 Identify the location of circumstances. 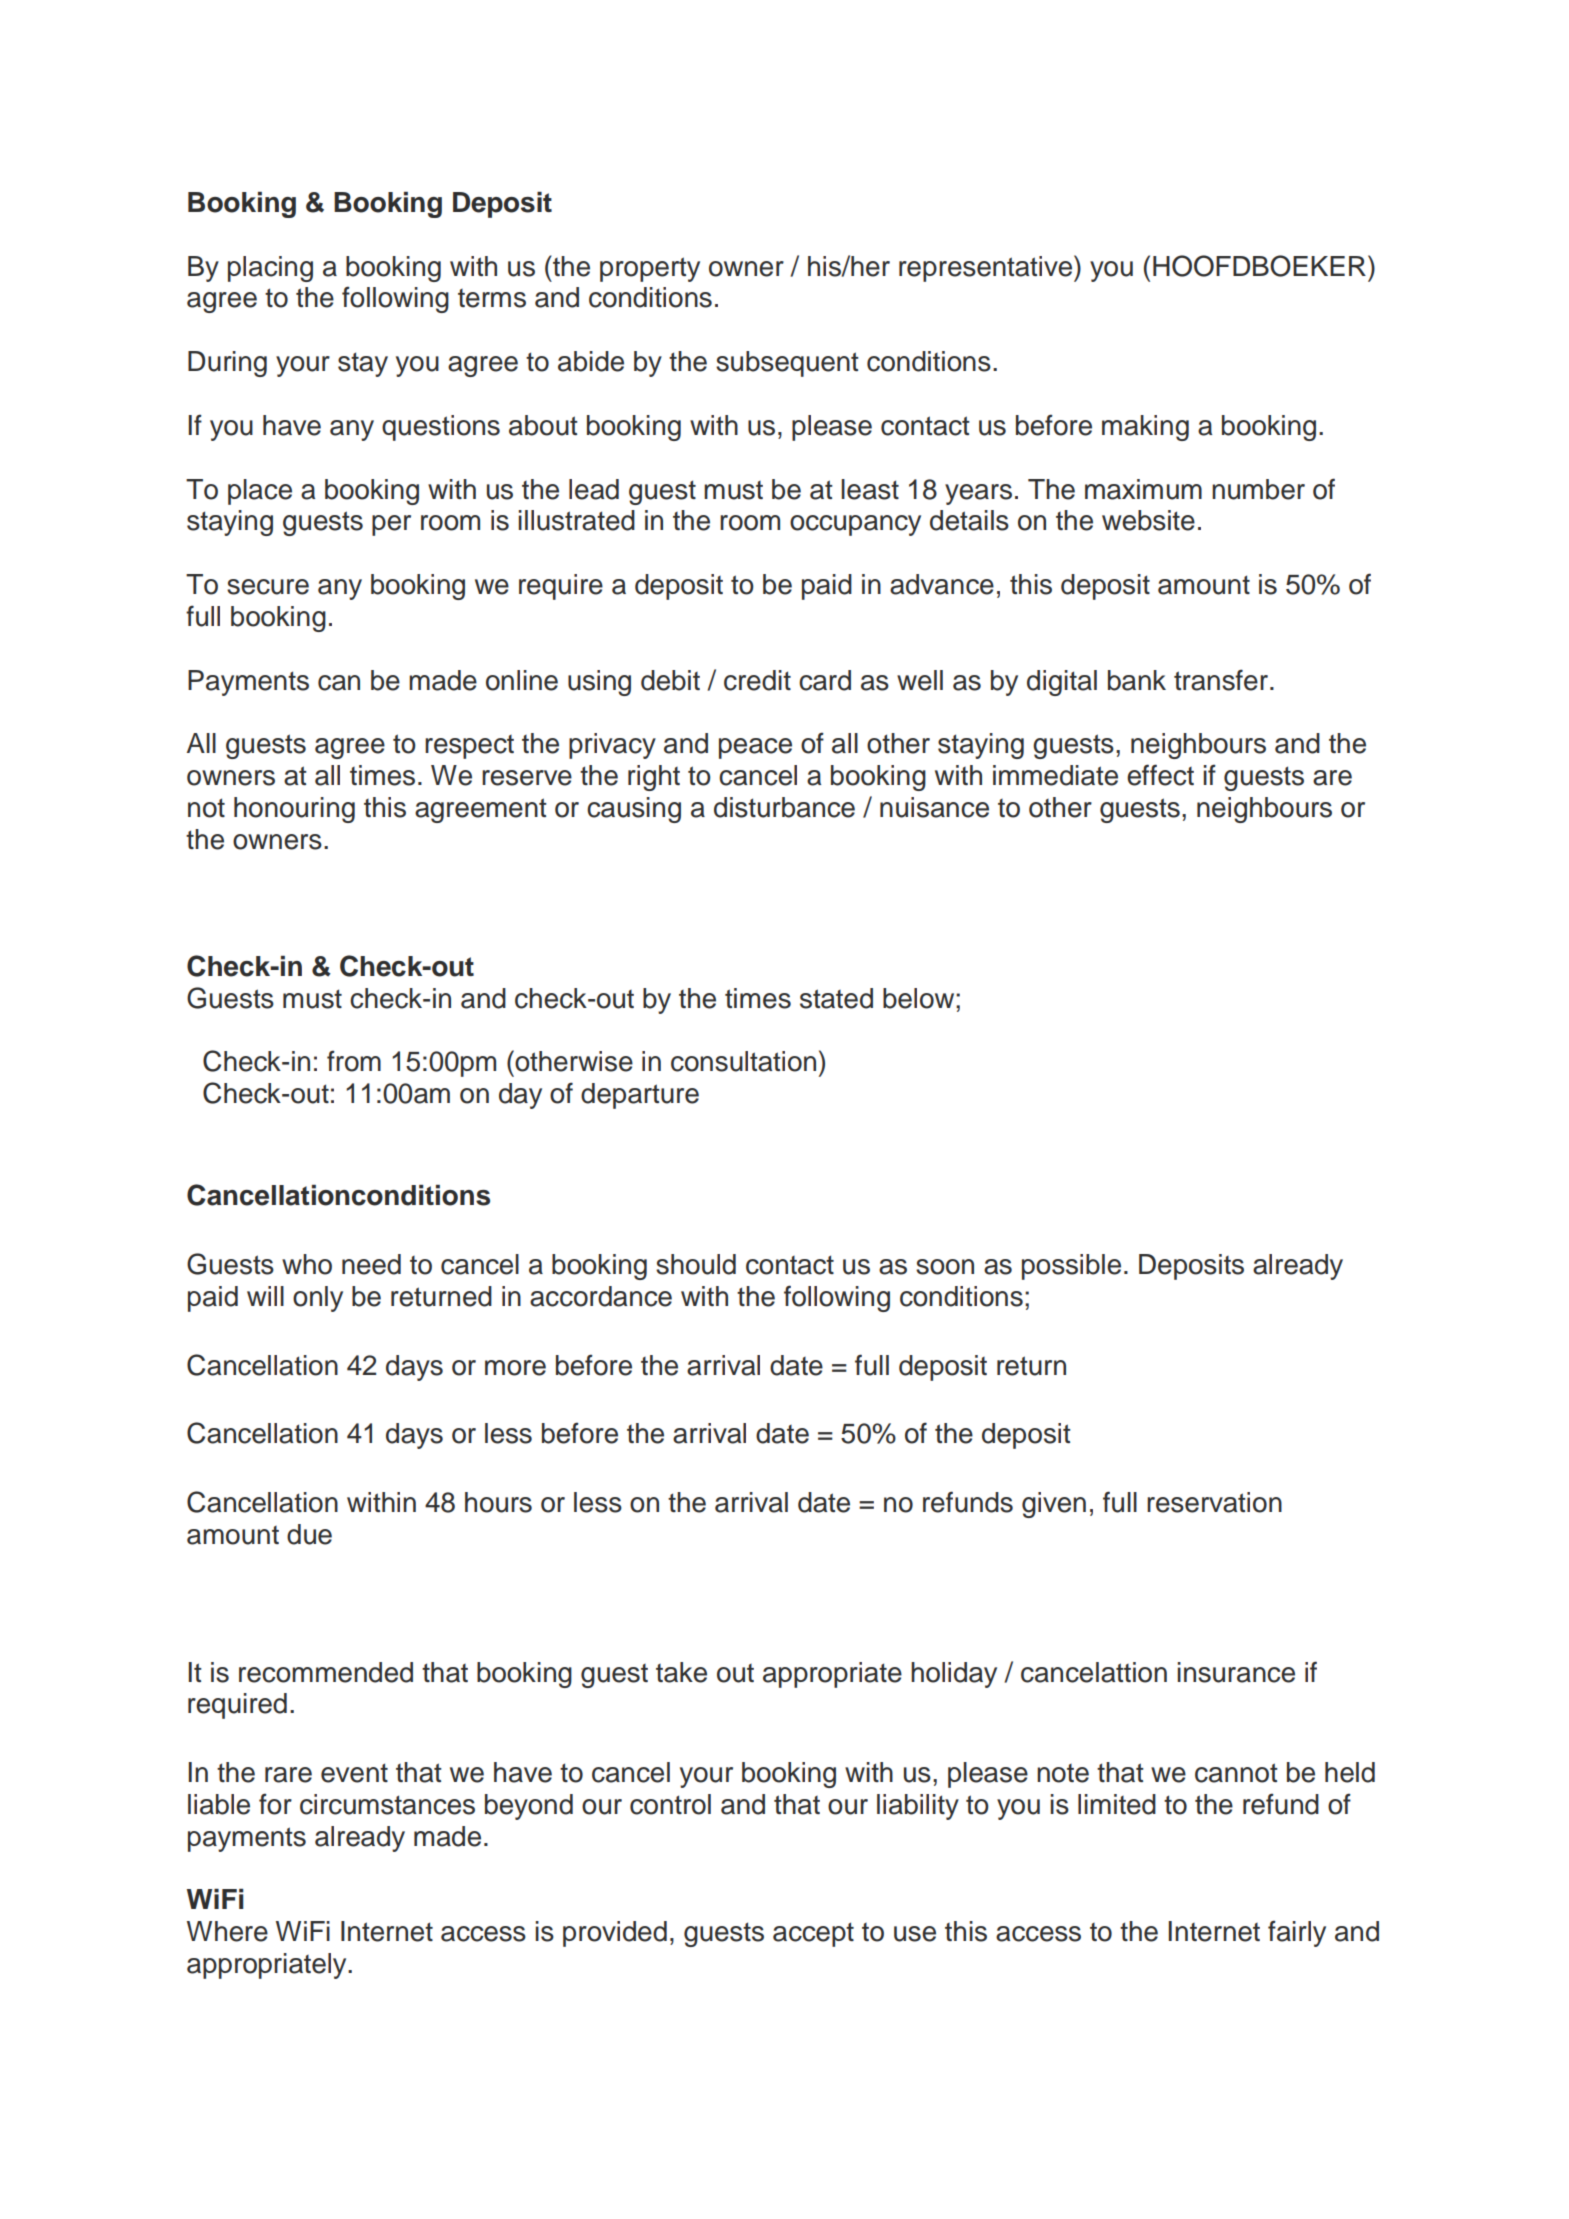
(387, 1804).
